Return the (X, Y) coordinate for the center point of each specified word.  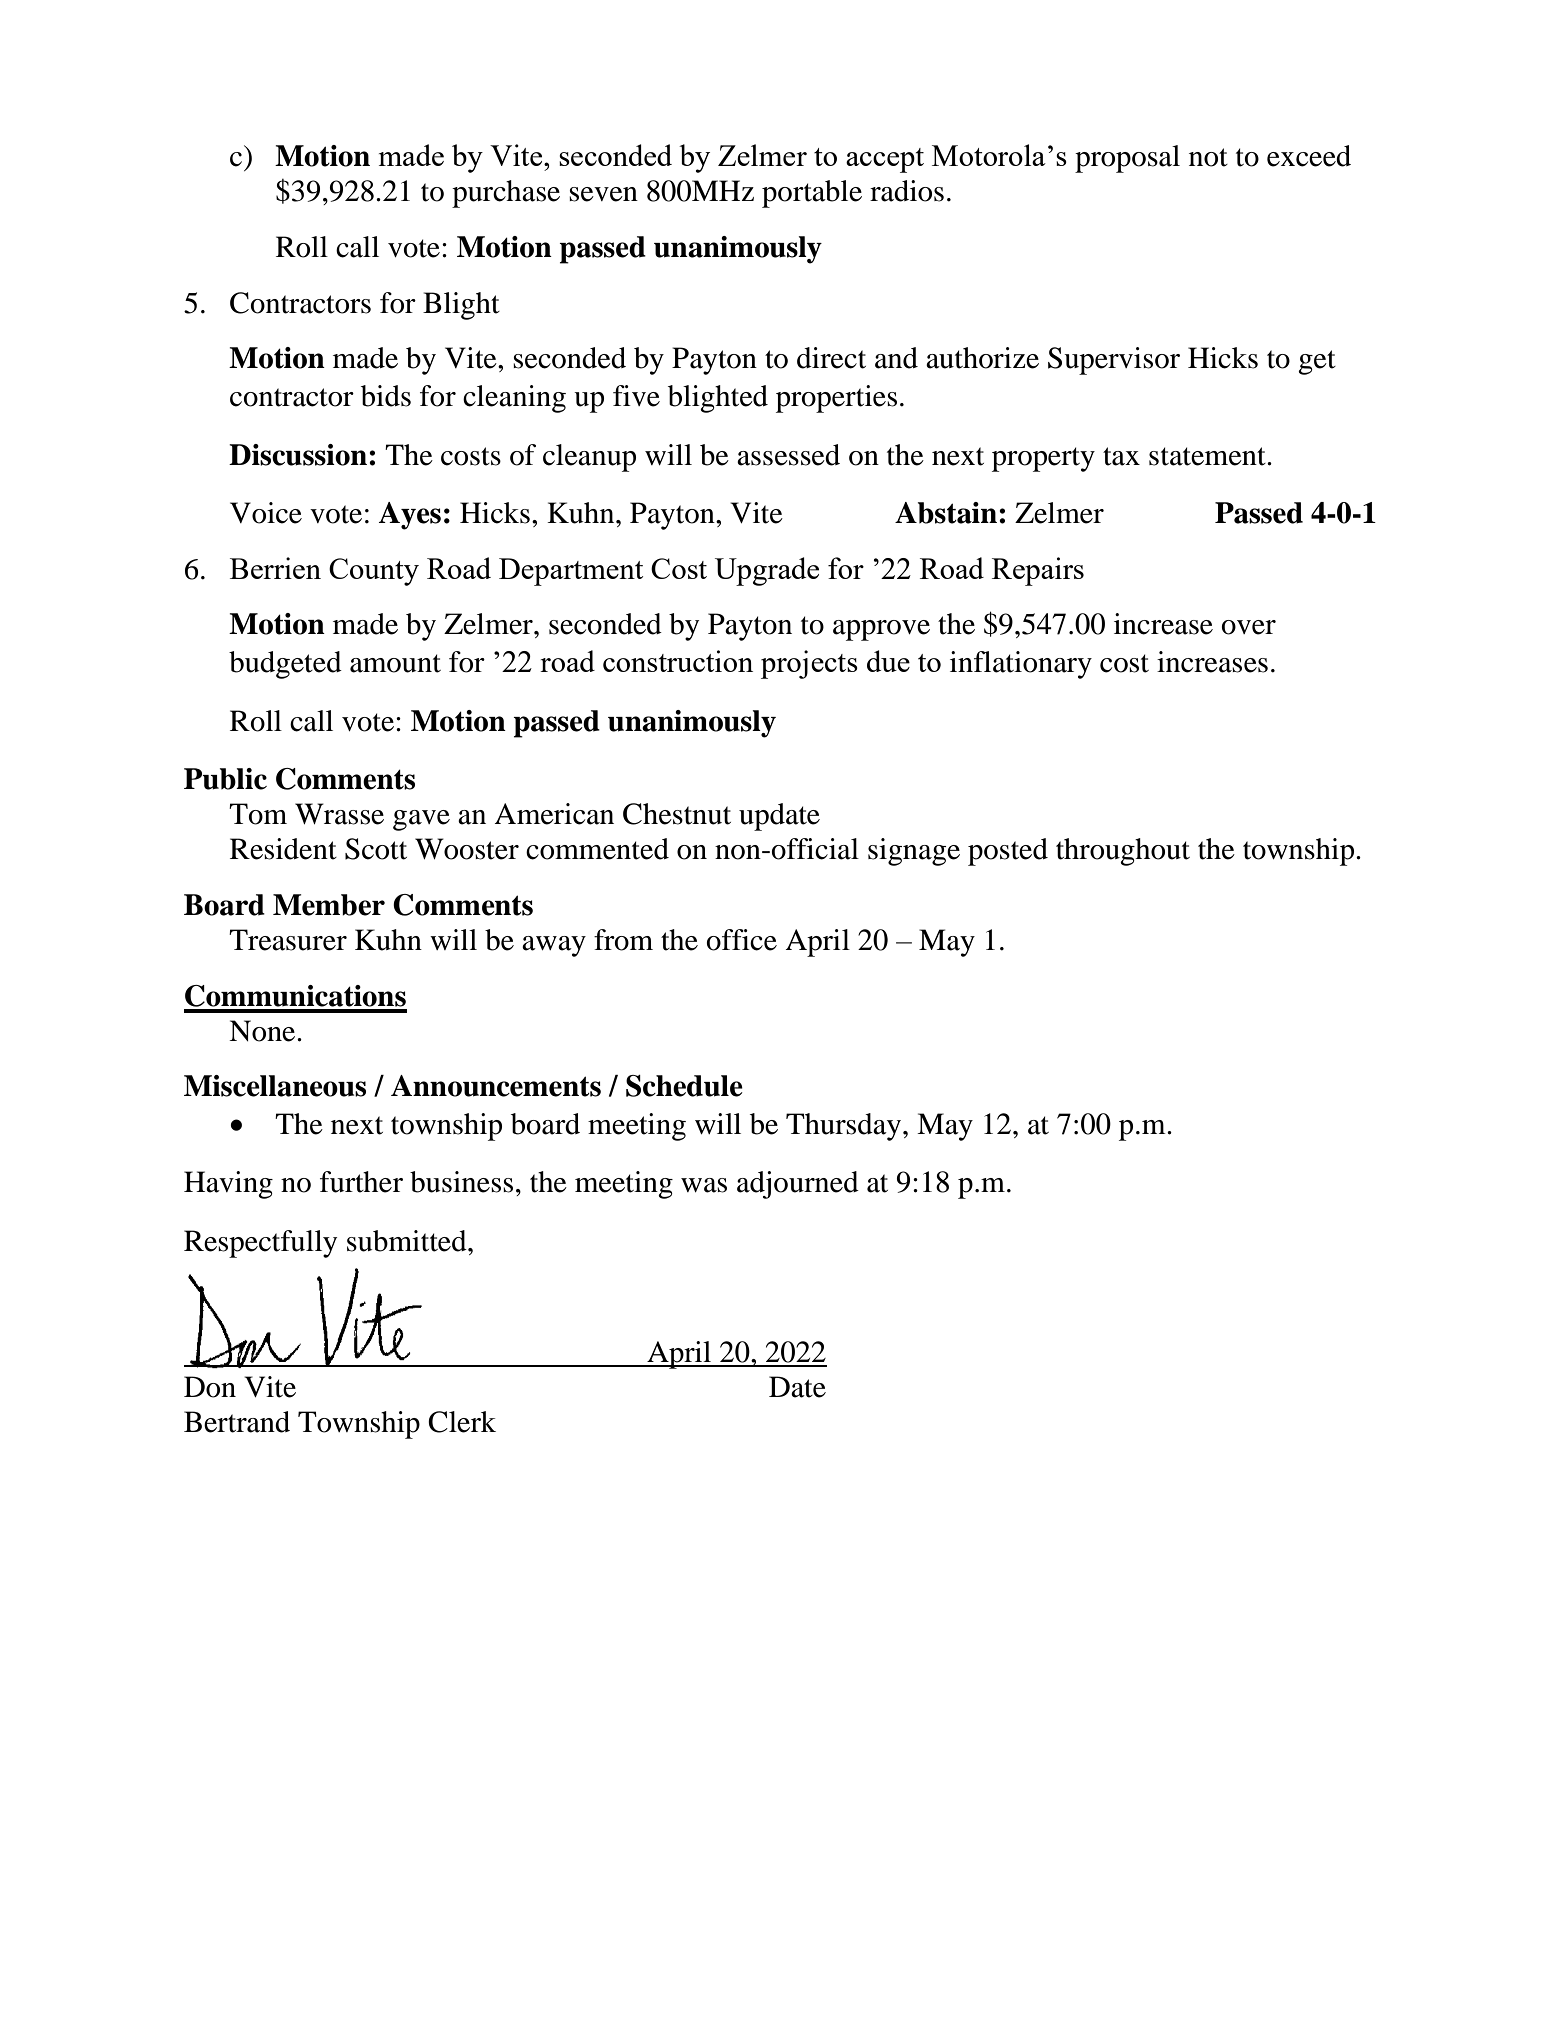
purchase (506, 194)
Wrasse (339, 814)
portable (812, 194)
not (1208, 157)
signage (914, 852)
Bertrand (237, 1422)
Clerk (462, 1422)
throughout (1123, 852)
